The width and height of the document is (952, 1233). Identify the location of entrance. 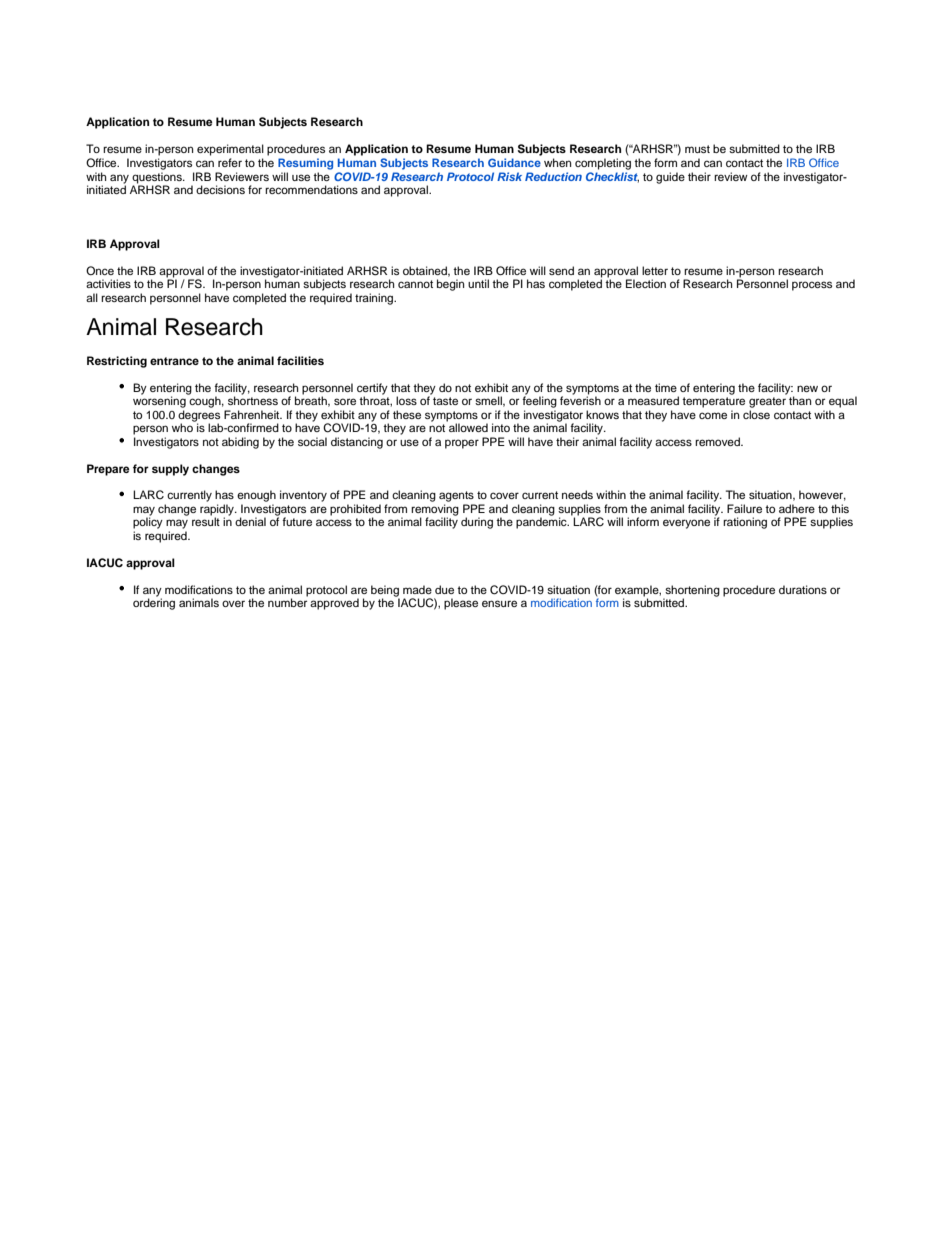
(174, 361).
